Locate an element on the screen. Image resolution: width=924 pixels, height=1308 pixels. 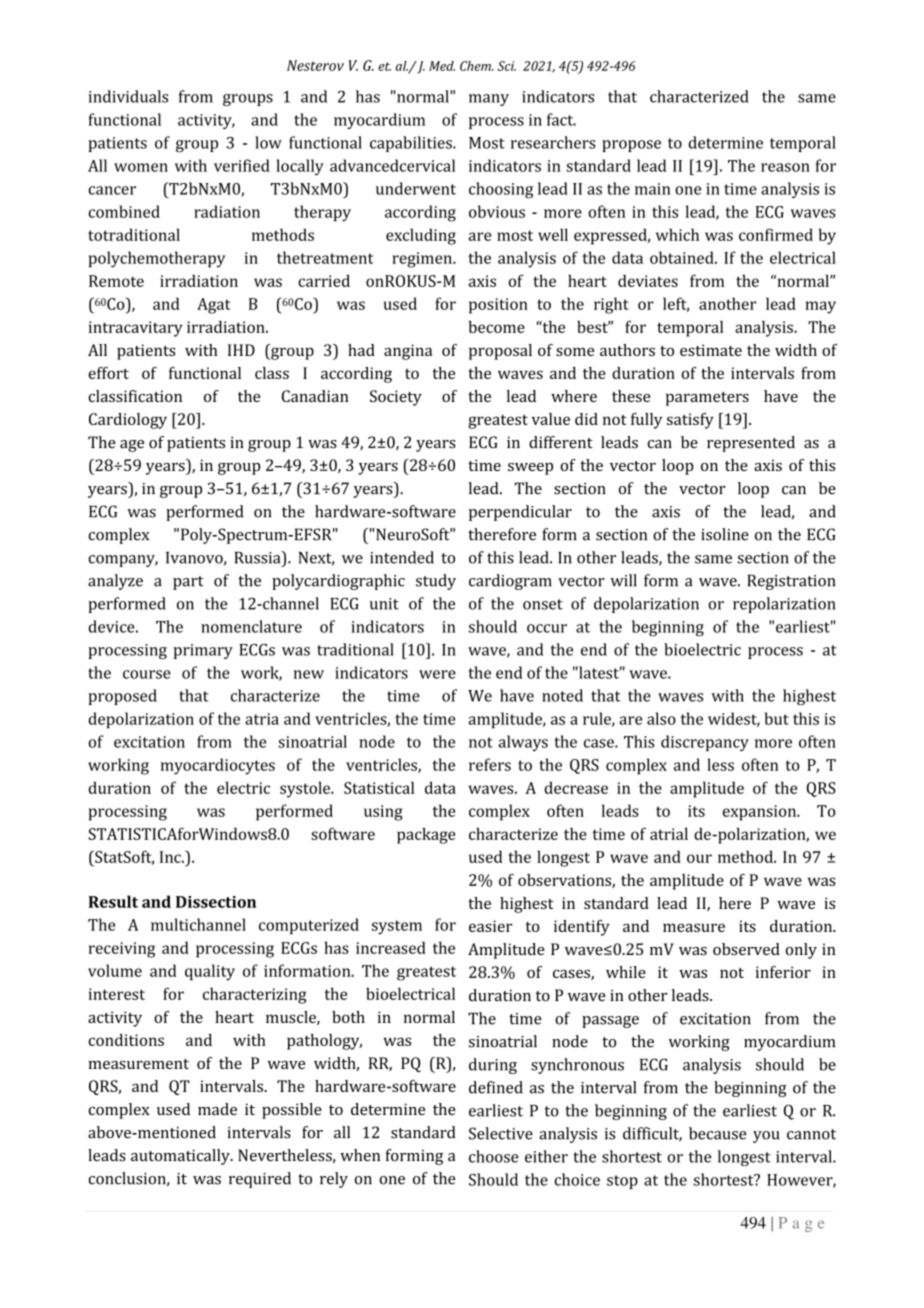
proposal is located at coordinates (500, 352).
